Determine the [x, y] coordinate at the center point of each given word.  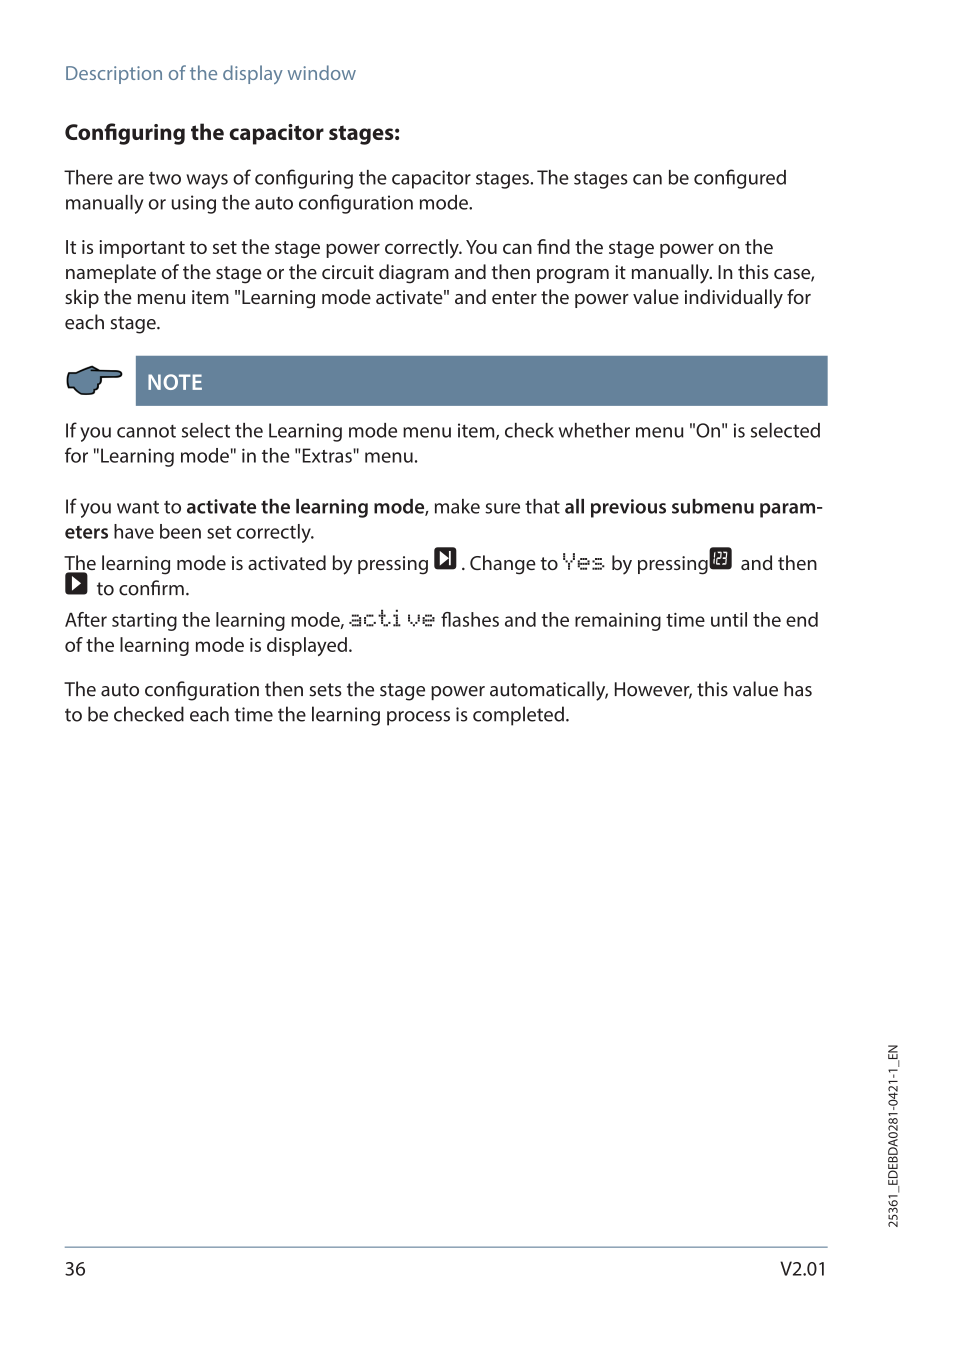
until [729, 619]
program [573, 276]
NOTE [175, 382]
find [553, 246]
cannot [146, 431]
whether [594, 430]
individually [734, 299]
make [457, 506]
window [322, 72]
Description [114, 75]
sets [325, 690]
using [194, 204]
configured [740, 179]
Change [503, 565]
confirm [151, 588]
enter [514, 297]
